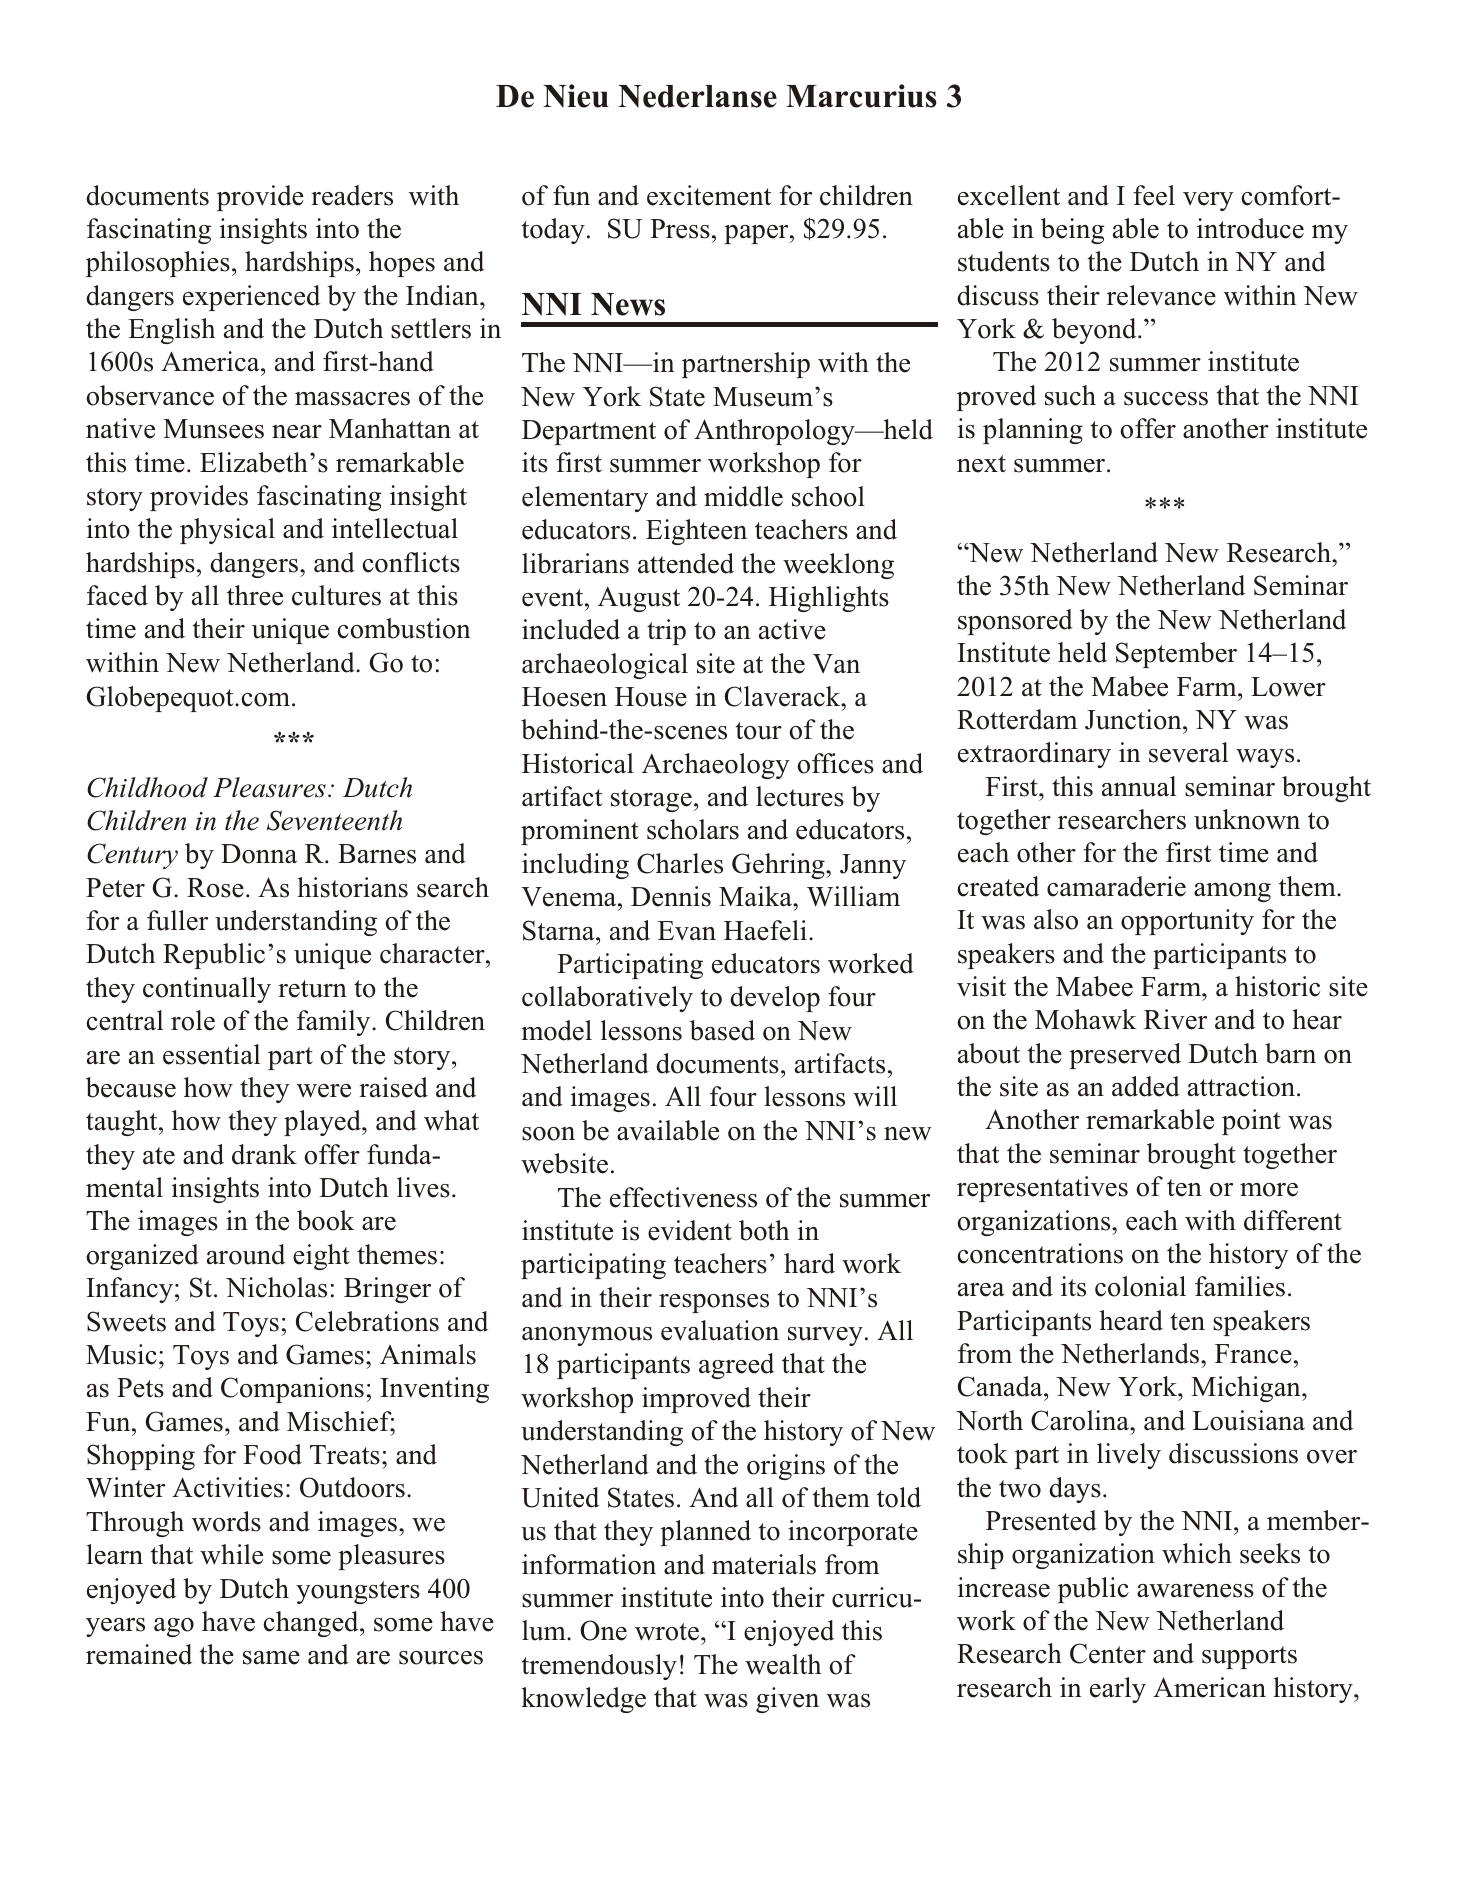  I want to click on very, so click(1208, 201).
